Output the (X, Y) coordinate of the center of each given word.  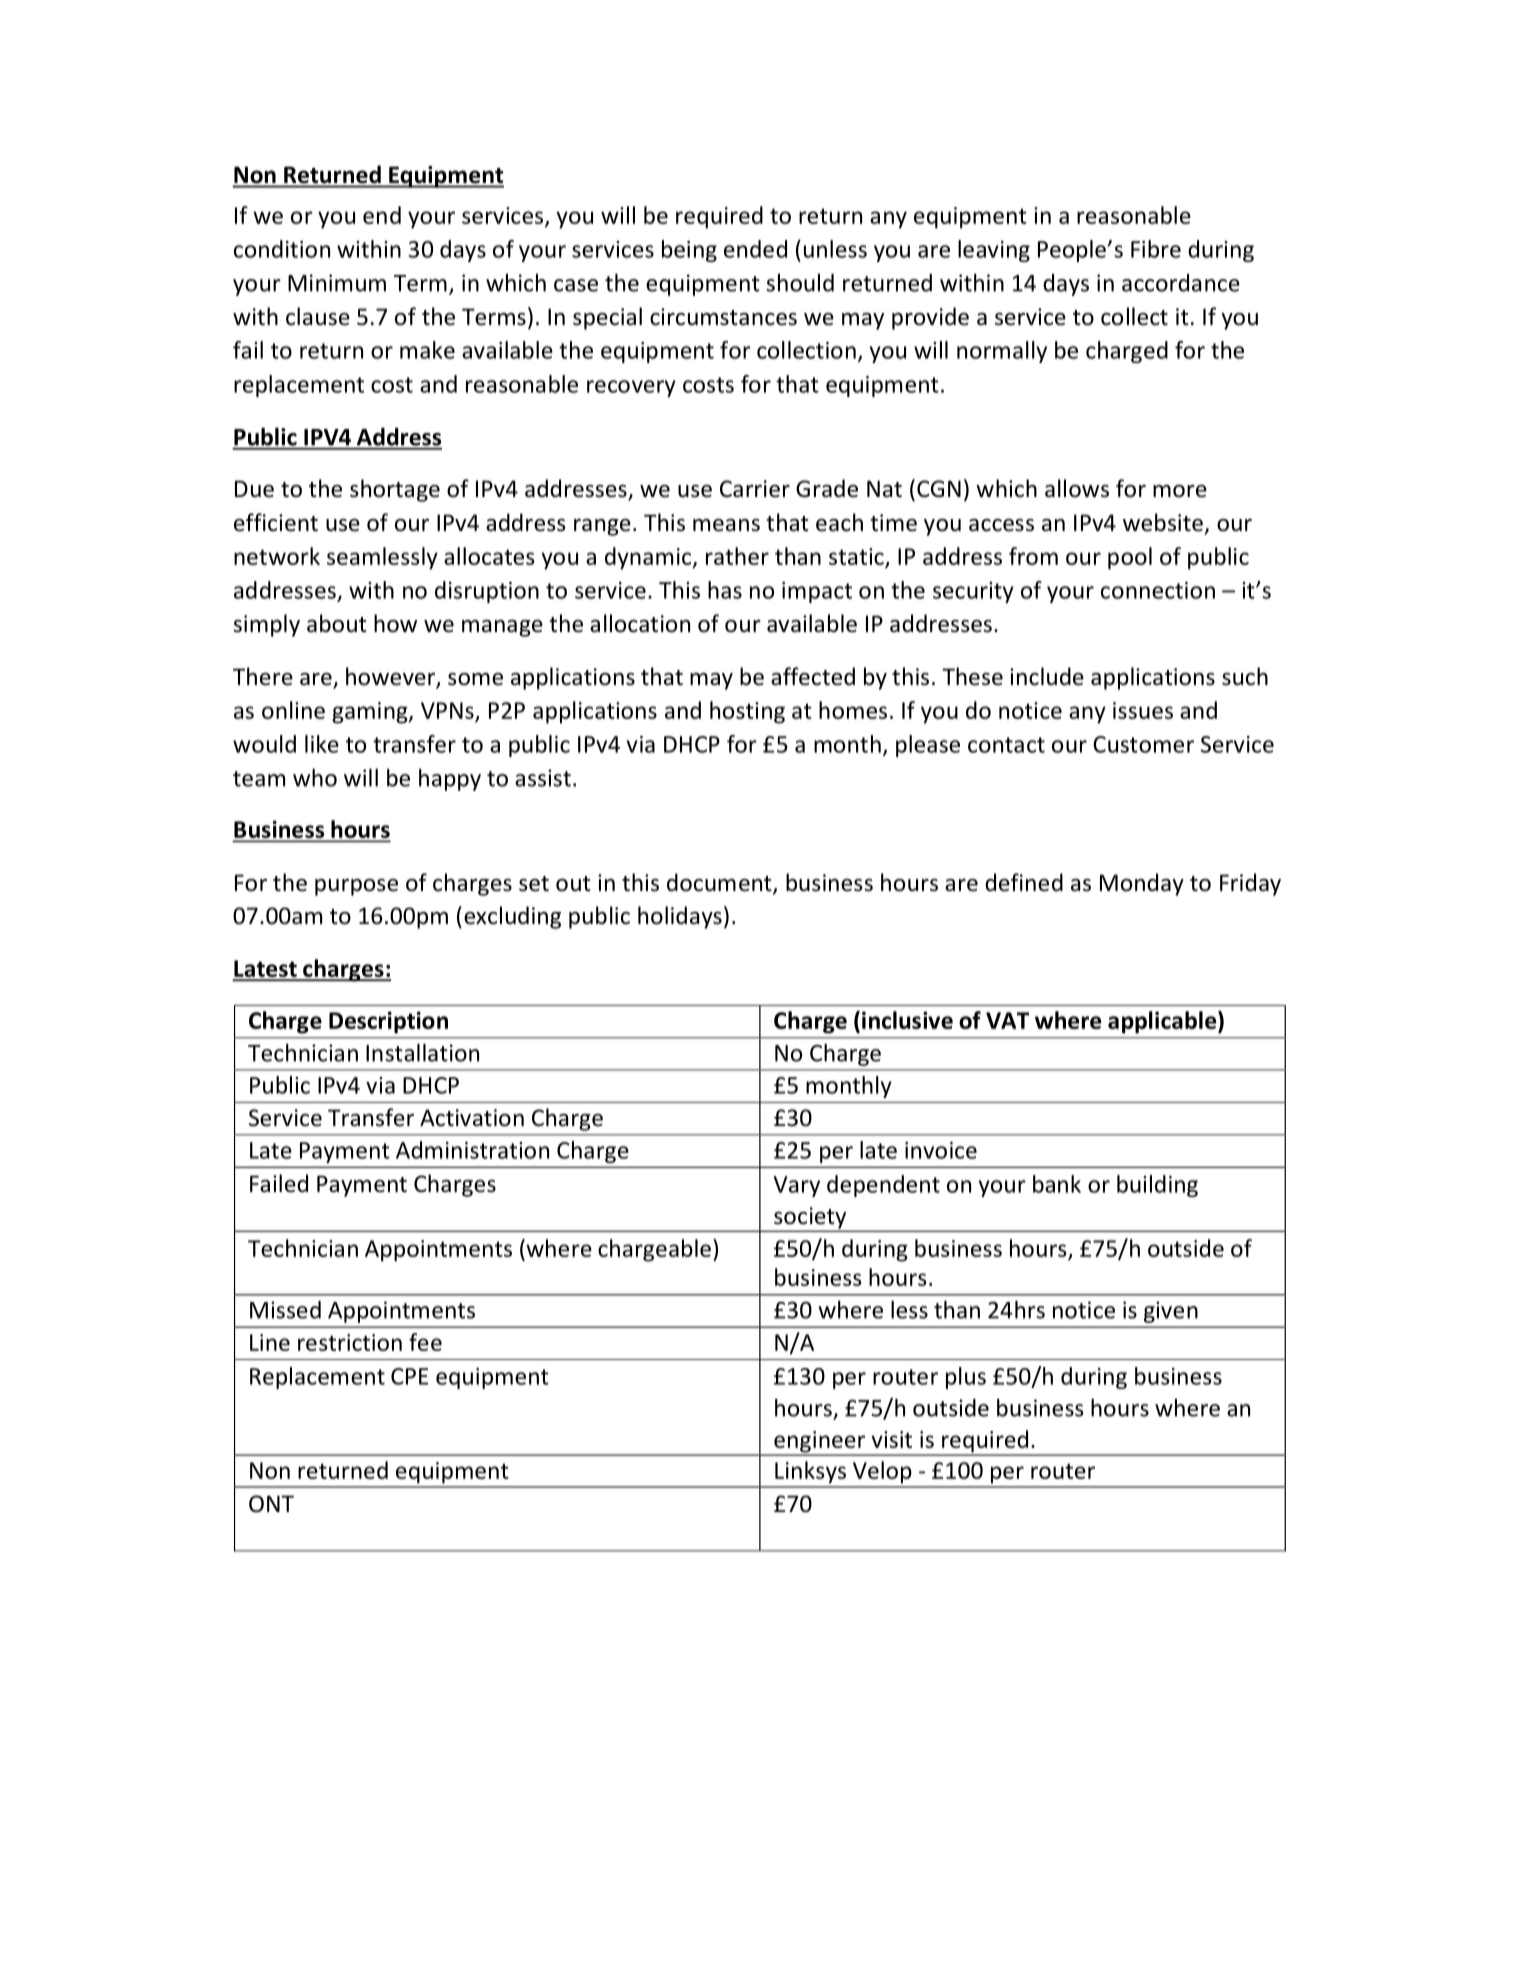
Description (388, 1022)
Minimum (337, 283)
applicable (1163, 1022)
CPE (409, 1376)
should (800, 283)
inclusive (907, 1020)
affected (813, 676)
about (337, 623)
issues (1143, 710)
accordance (1181, 283)
